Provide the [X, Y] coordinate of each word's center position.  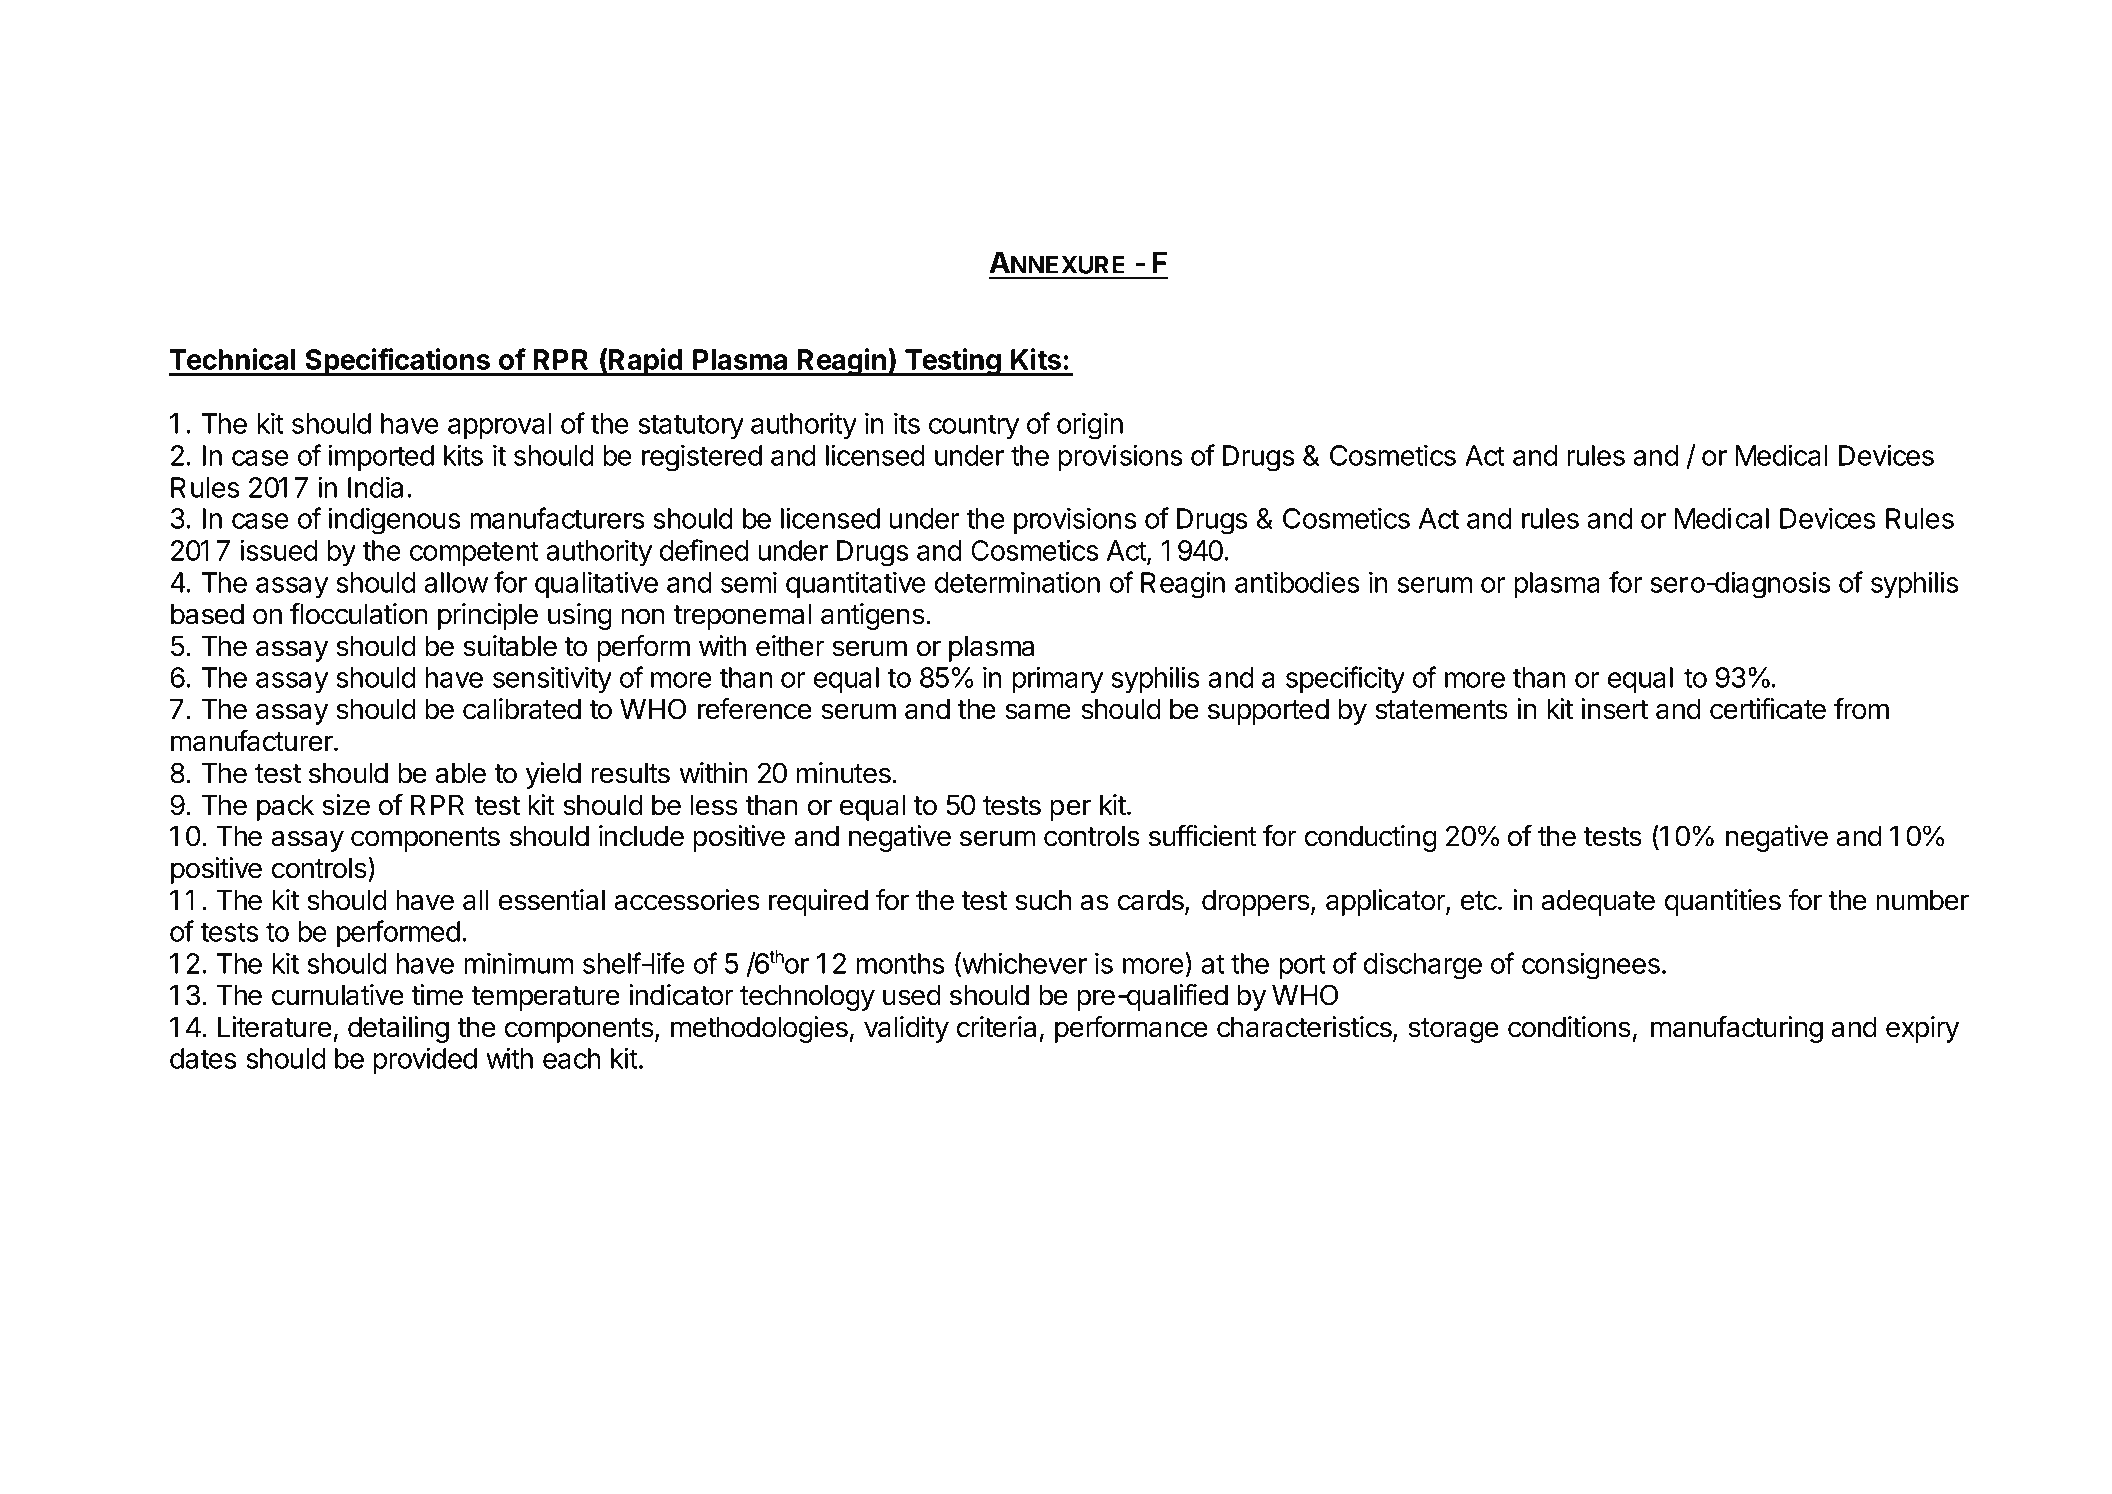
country [974, 427]
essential [552, 900]
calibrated [522, 709]
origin [1090, 426]
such [1043, 900]
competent [474, 553]
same [1038, 711]
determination [1017, 582]
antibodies [1297, 582]
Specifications [397, 362]
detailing [398, 1029]
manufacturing [1737, 1029]
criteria [996, 1027]
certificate [1768, 709]
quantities [1723, 902]
